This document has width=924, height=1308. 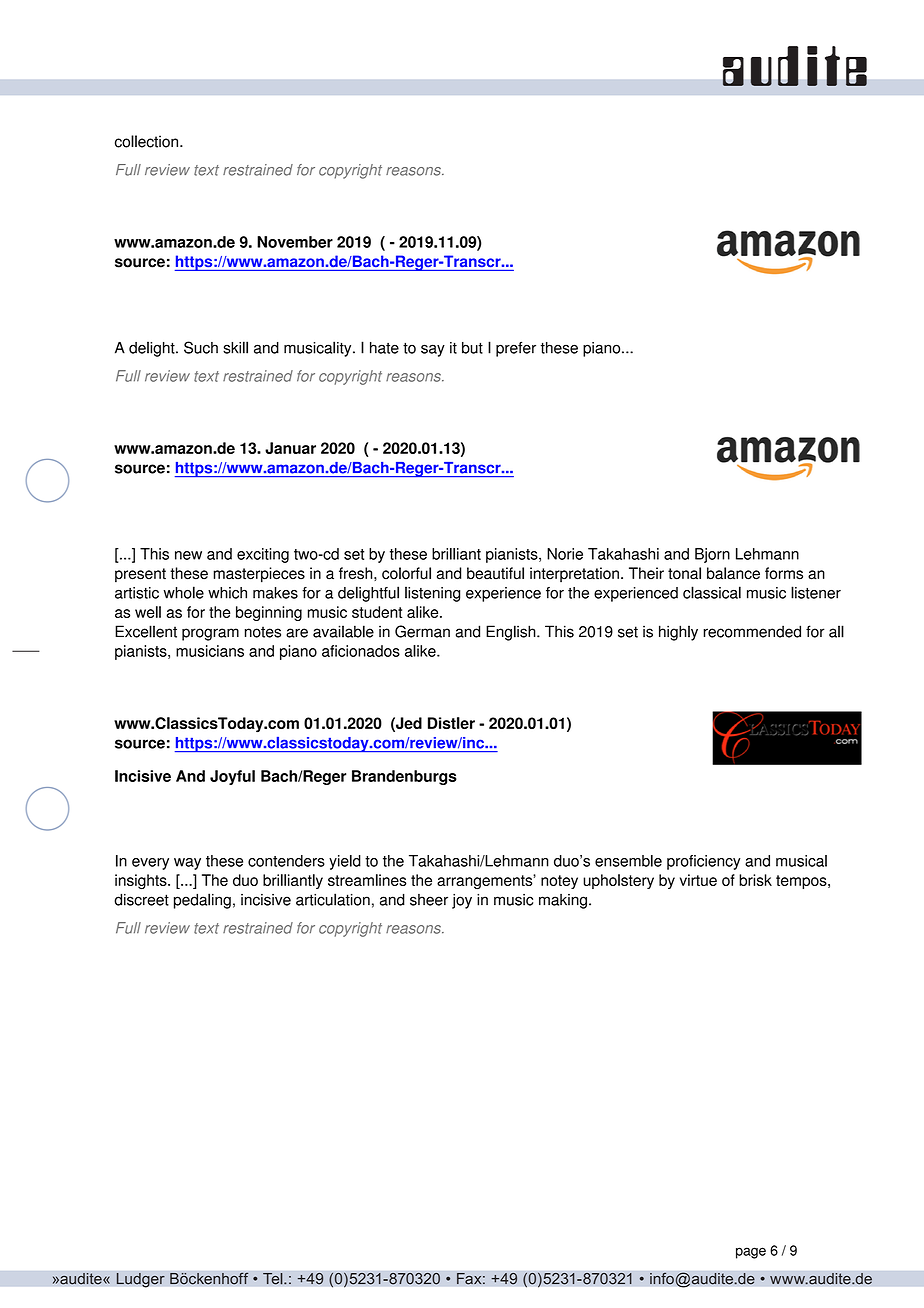 What do you see at coordinates (202, 901) in the document?
I see `pedaling` at bounding box center [202, 901].
